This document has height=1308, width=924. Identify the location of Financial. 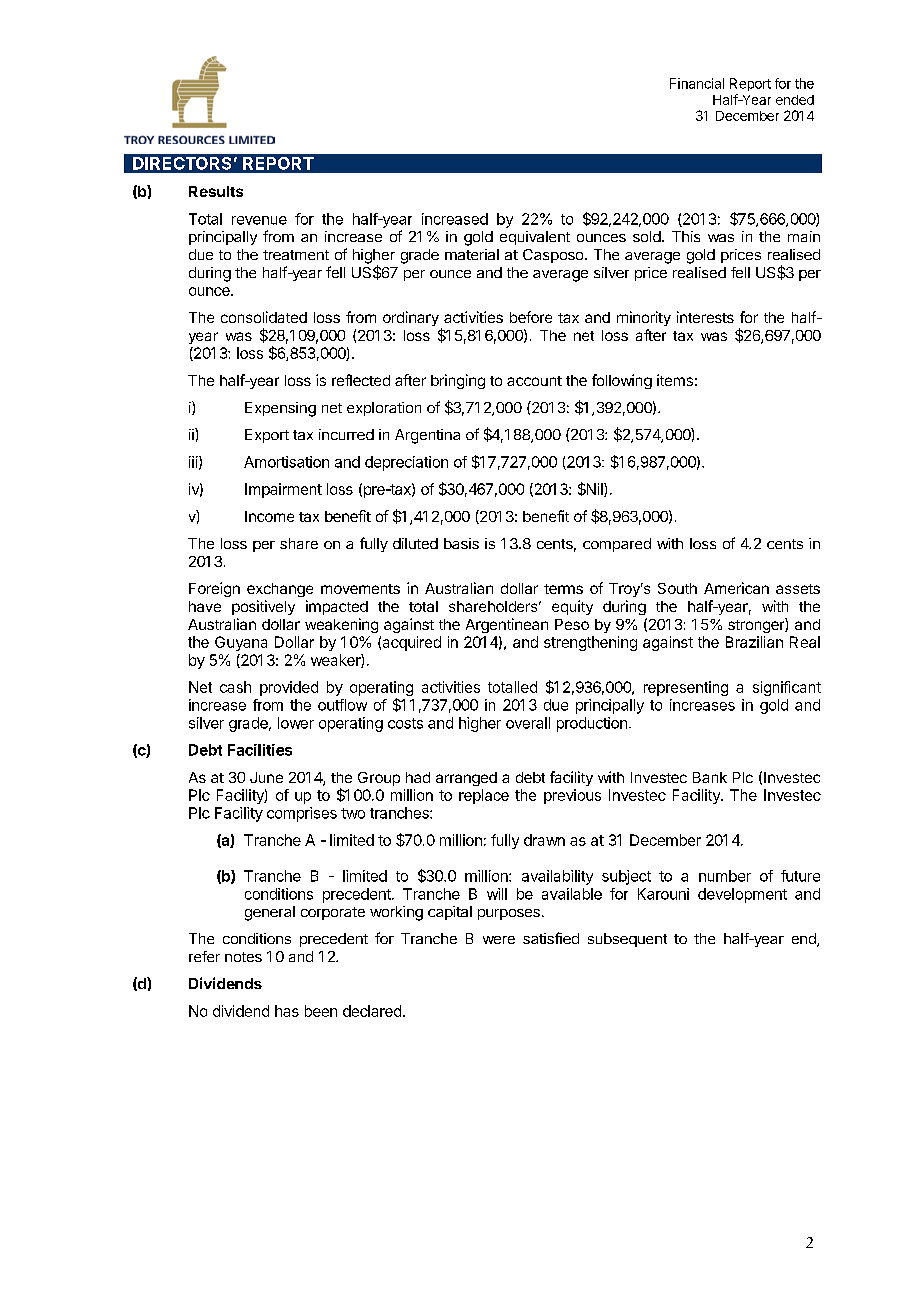
(697, 83).
